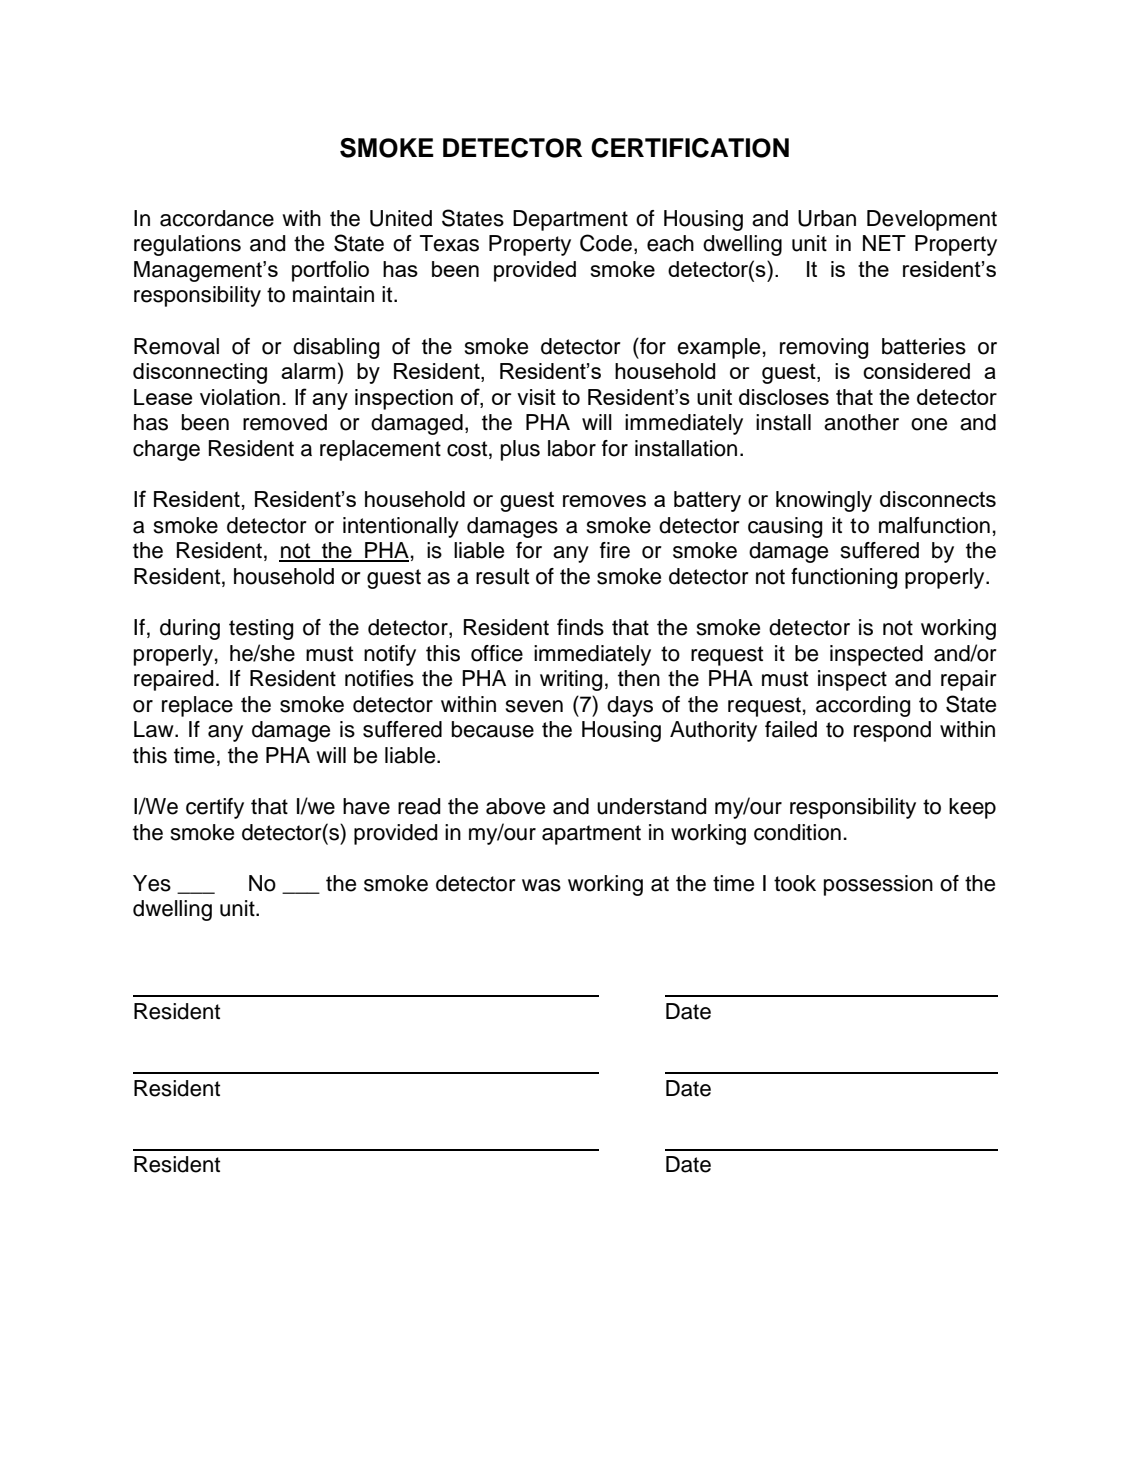  What do you see at coordinates (827, 218) in the screenshot?
I see `Urban` at bounding box center [827, 218].
